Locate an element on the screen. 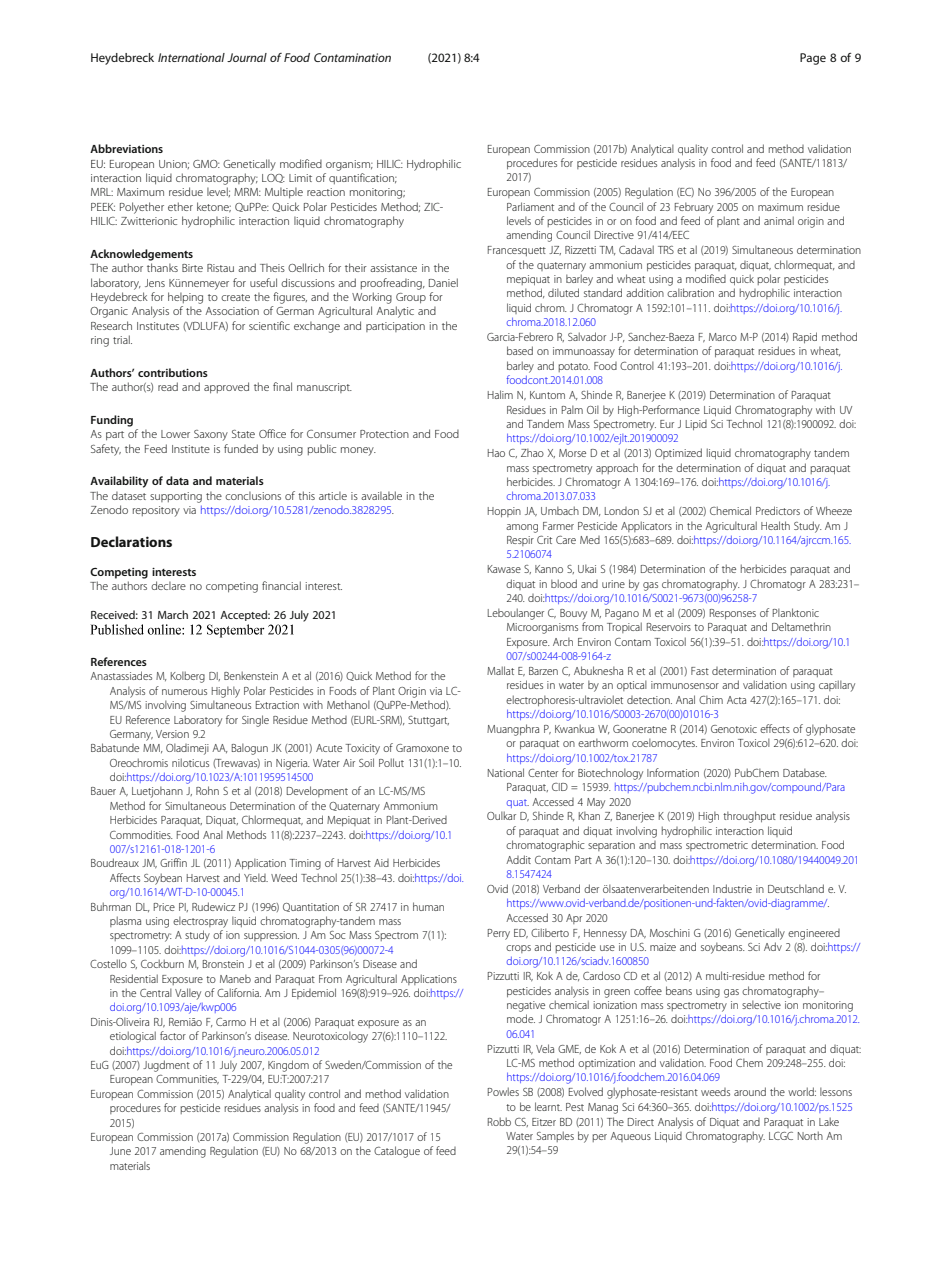 This screenshot has height=1265, width=952. contributions is located at coordinates (173, 372).
